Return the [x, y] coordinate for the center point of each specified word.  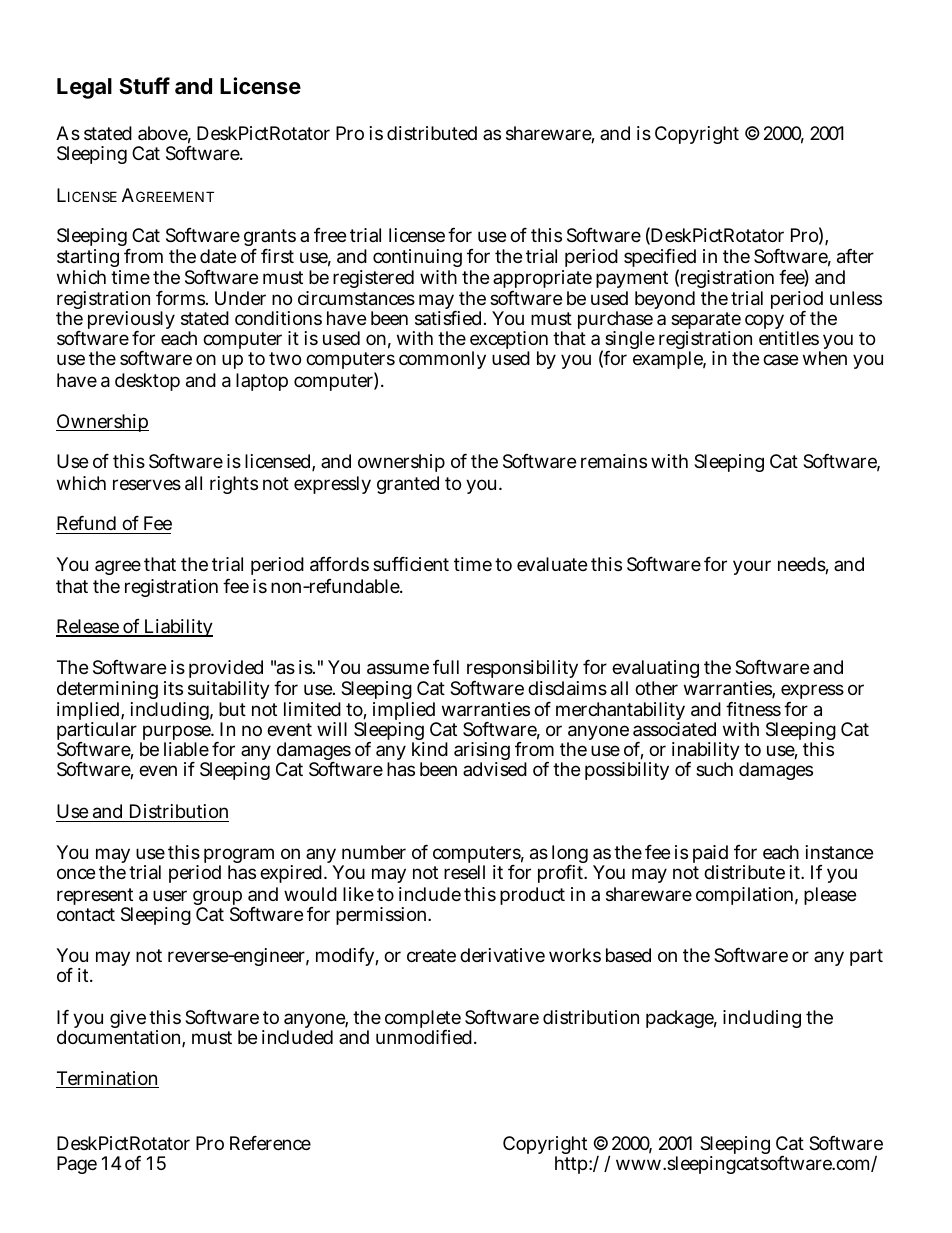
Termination [107, 1079]
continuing [417, 258]
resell [464, 872]
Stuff [144, 85]
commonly [442, 360]
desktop [147, 382]
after [855, 256]
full [446, 667]
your [752, 567]
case [780, 360]
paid [710, 855]
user [170, 895]
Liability [177, 628]
